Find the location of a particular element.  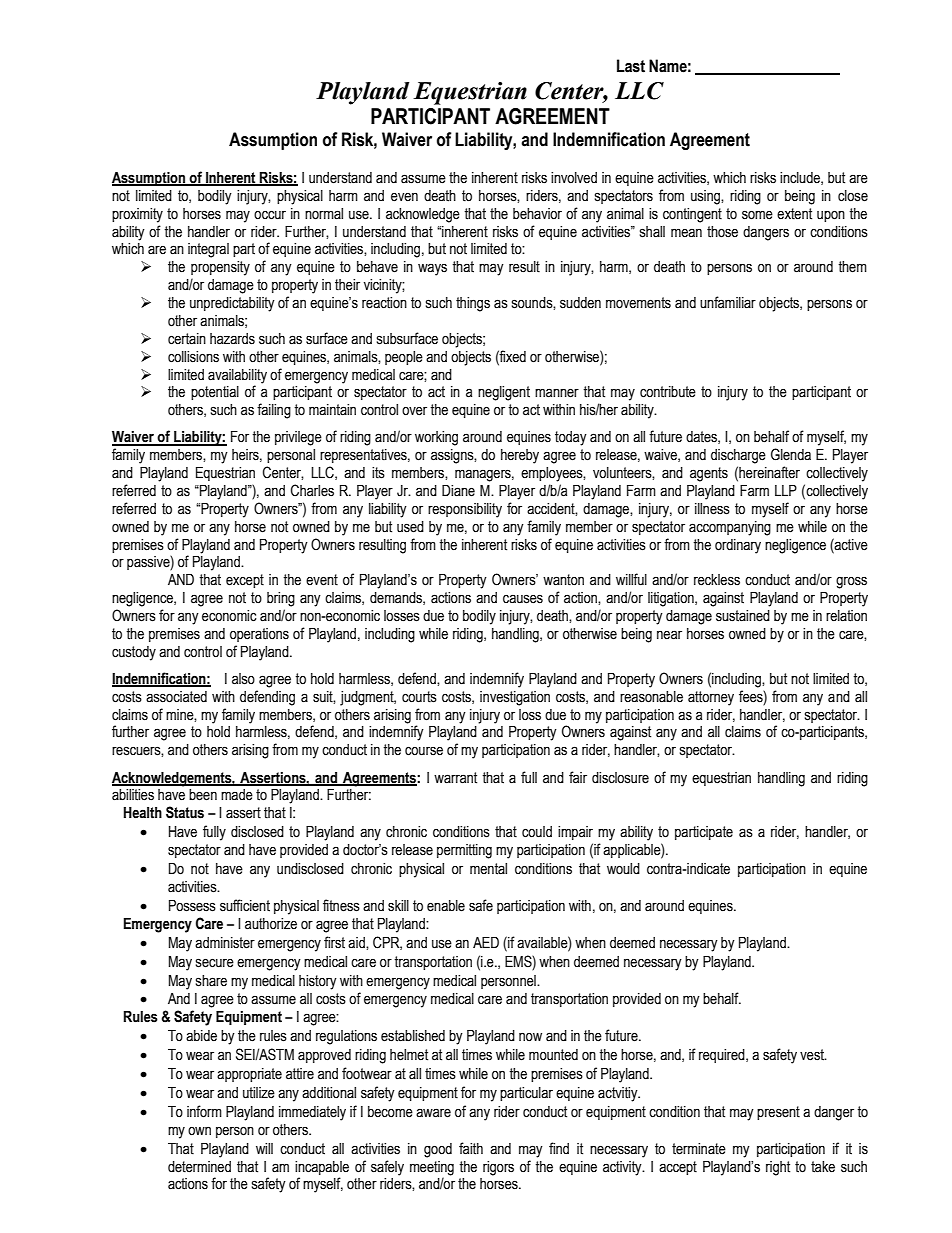

sustained is located at coordinates (743, 616).
